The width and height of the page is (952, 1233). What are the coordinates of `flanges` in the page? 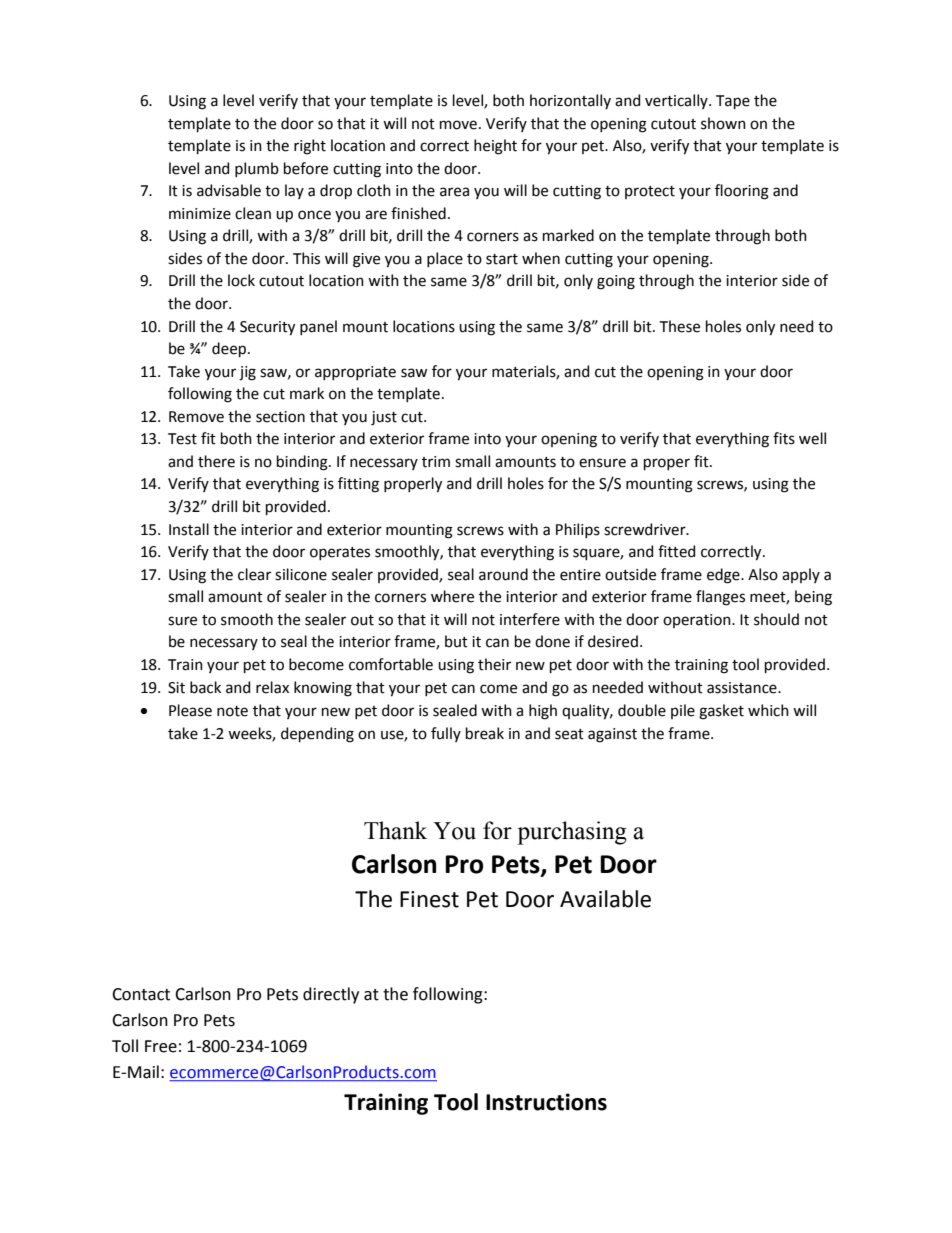 It's located at (720, 598).
